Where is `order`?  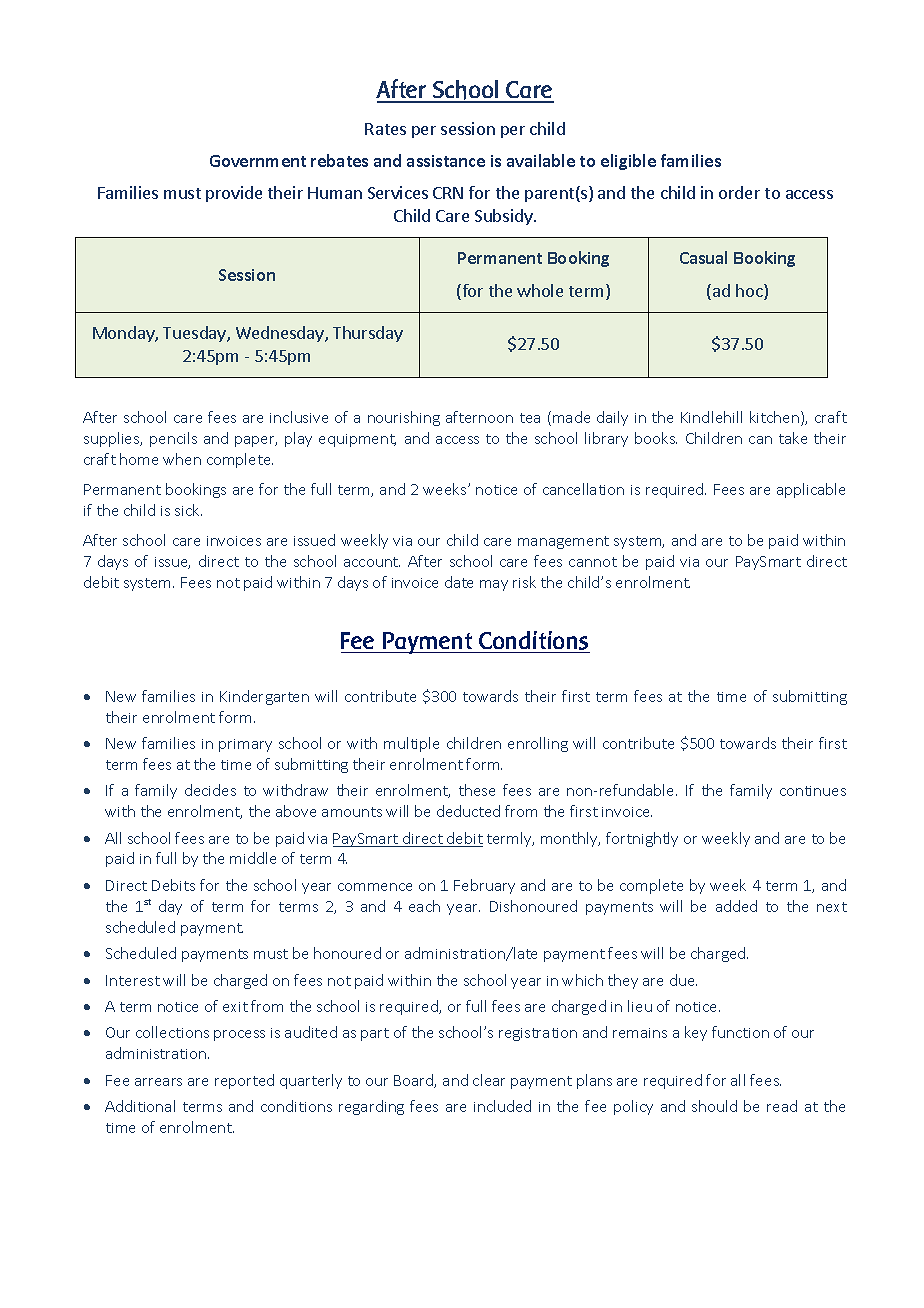
order is located at coordinates (739, 192).
